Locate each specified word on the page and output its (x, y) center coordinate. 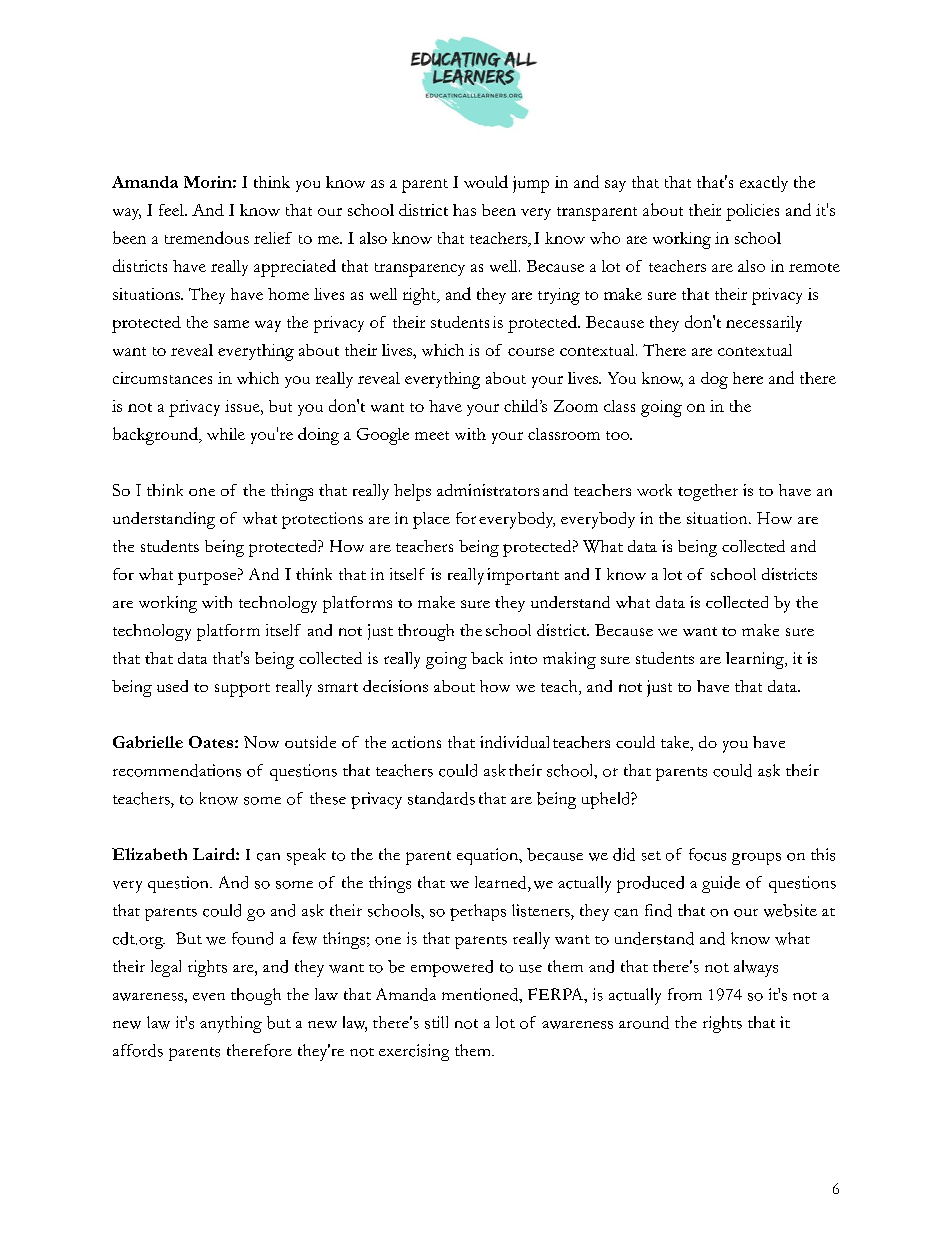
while (226, 434)
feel (172, 210)
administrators (488, 490)
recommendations (177, 770)
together (708, 492)
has (464, 210)
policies (752, 212)
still (436, 1022)
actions (416, 742)
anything (231, 1024)
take (676, 743)
